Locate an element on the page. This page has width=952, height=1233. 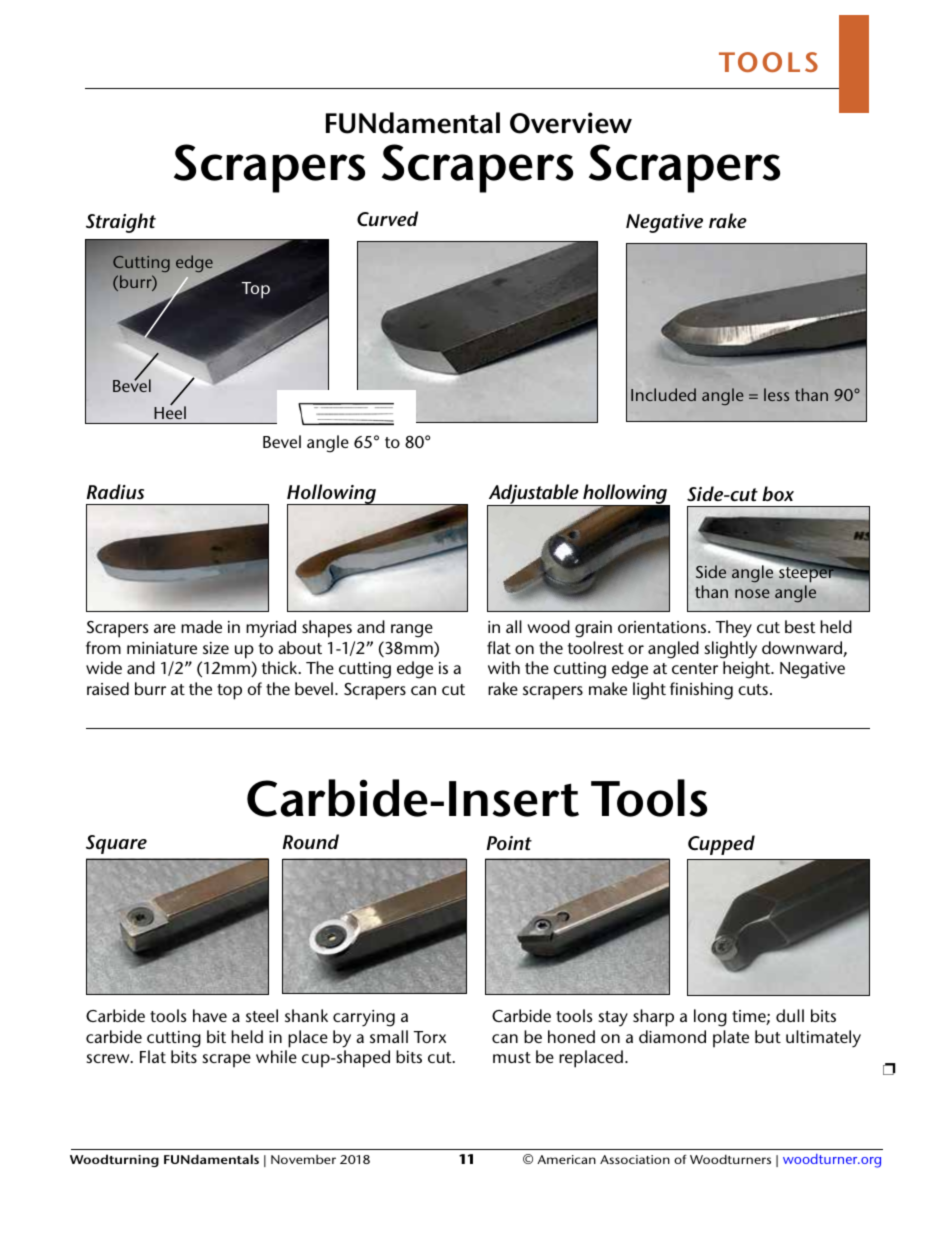
must is located at coordinates (512, 1057).
